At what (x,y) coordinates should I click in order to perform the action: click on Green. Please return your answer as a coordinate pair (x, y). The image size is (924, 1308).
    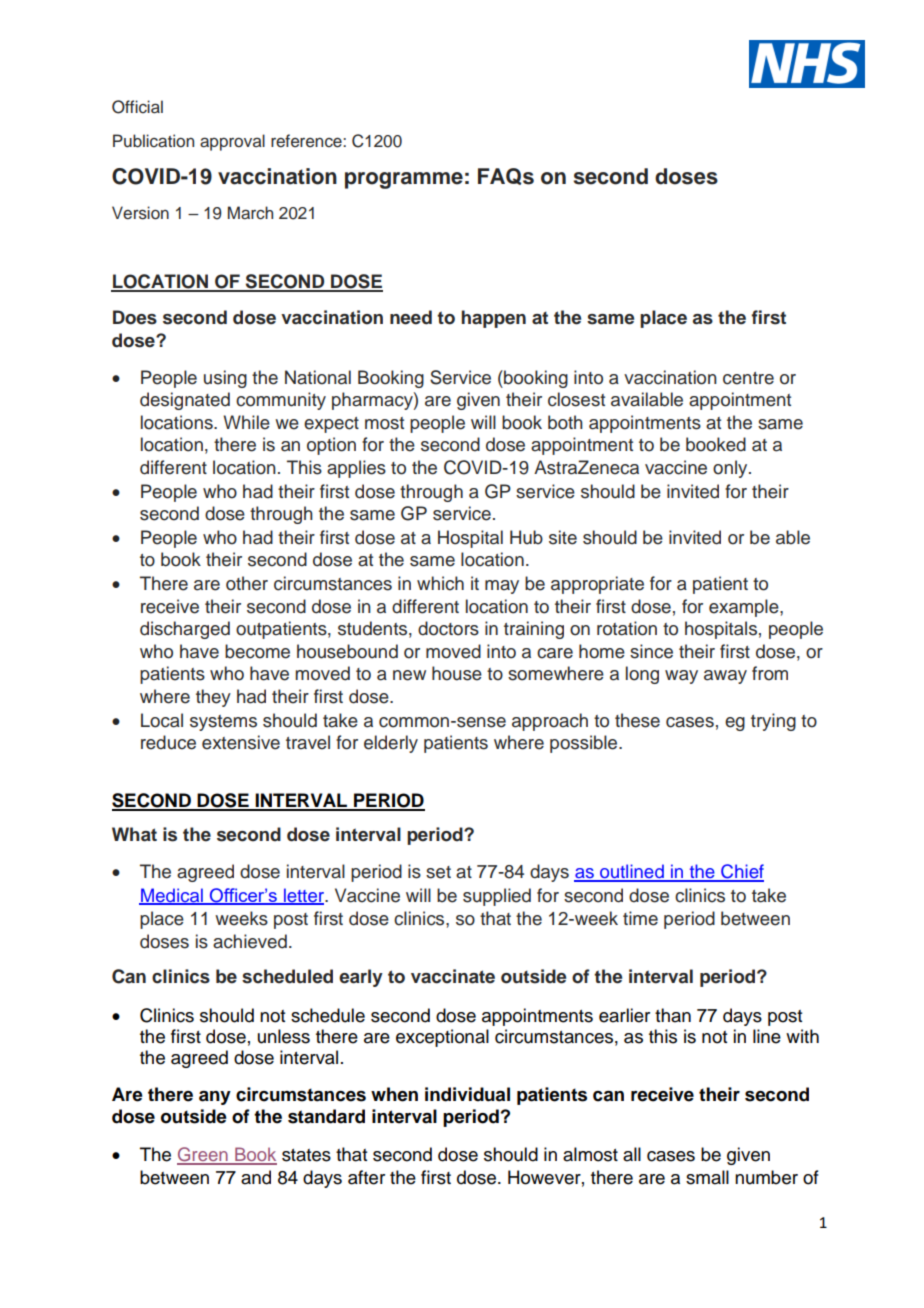
    Looking at the image, I should click on (203, 1155).
